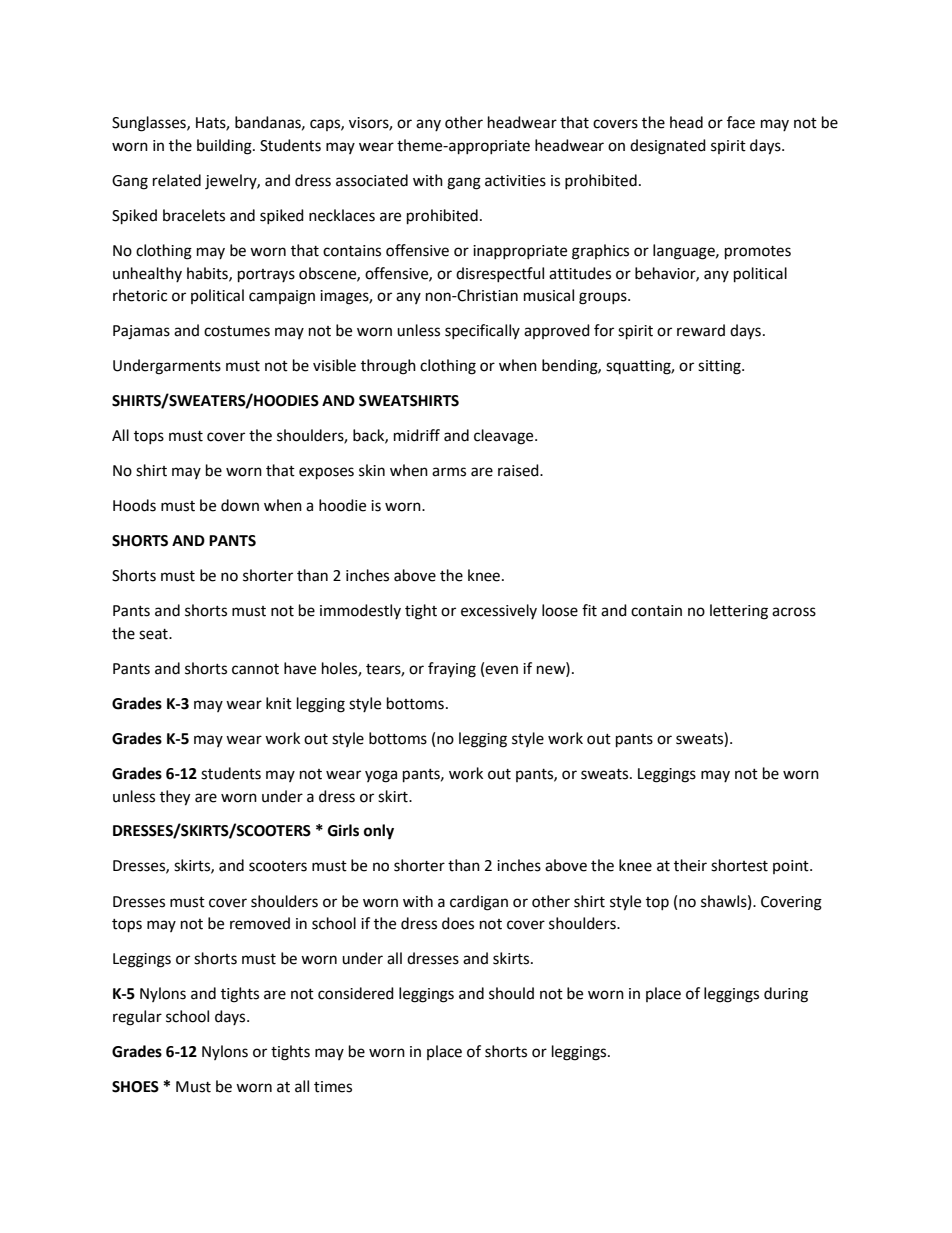 This document has height=1233, width=952. Describe the element at coordinates (515, 181) in the document. I see `activities` at that location.
